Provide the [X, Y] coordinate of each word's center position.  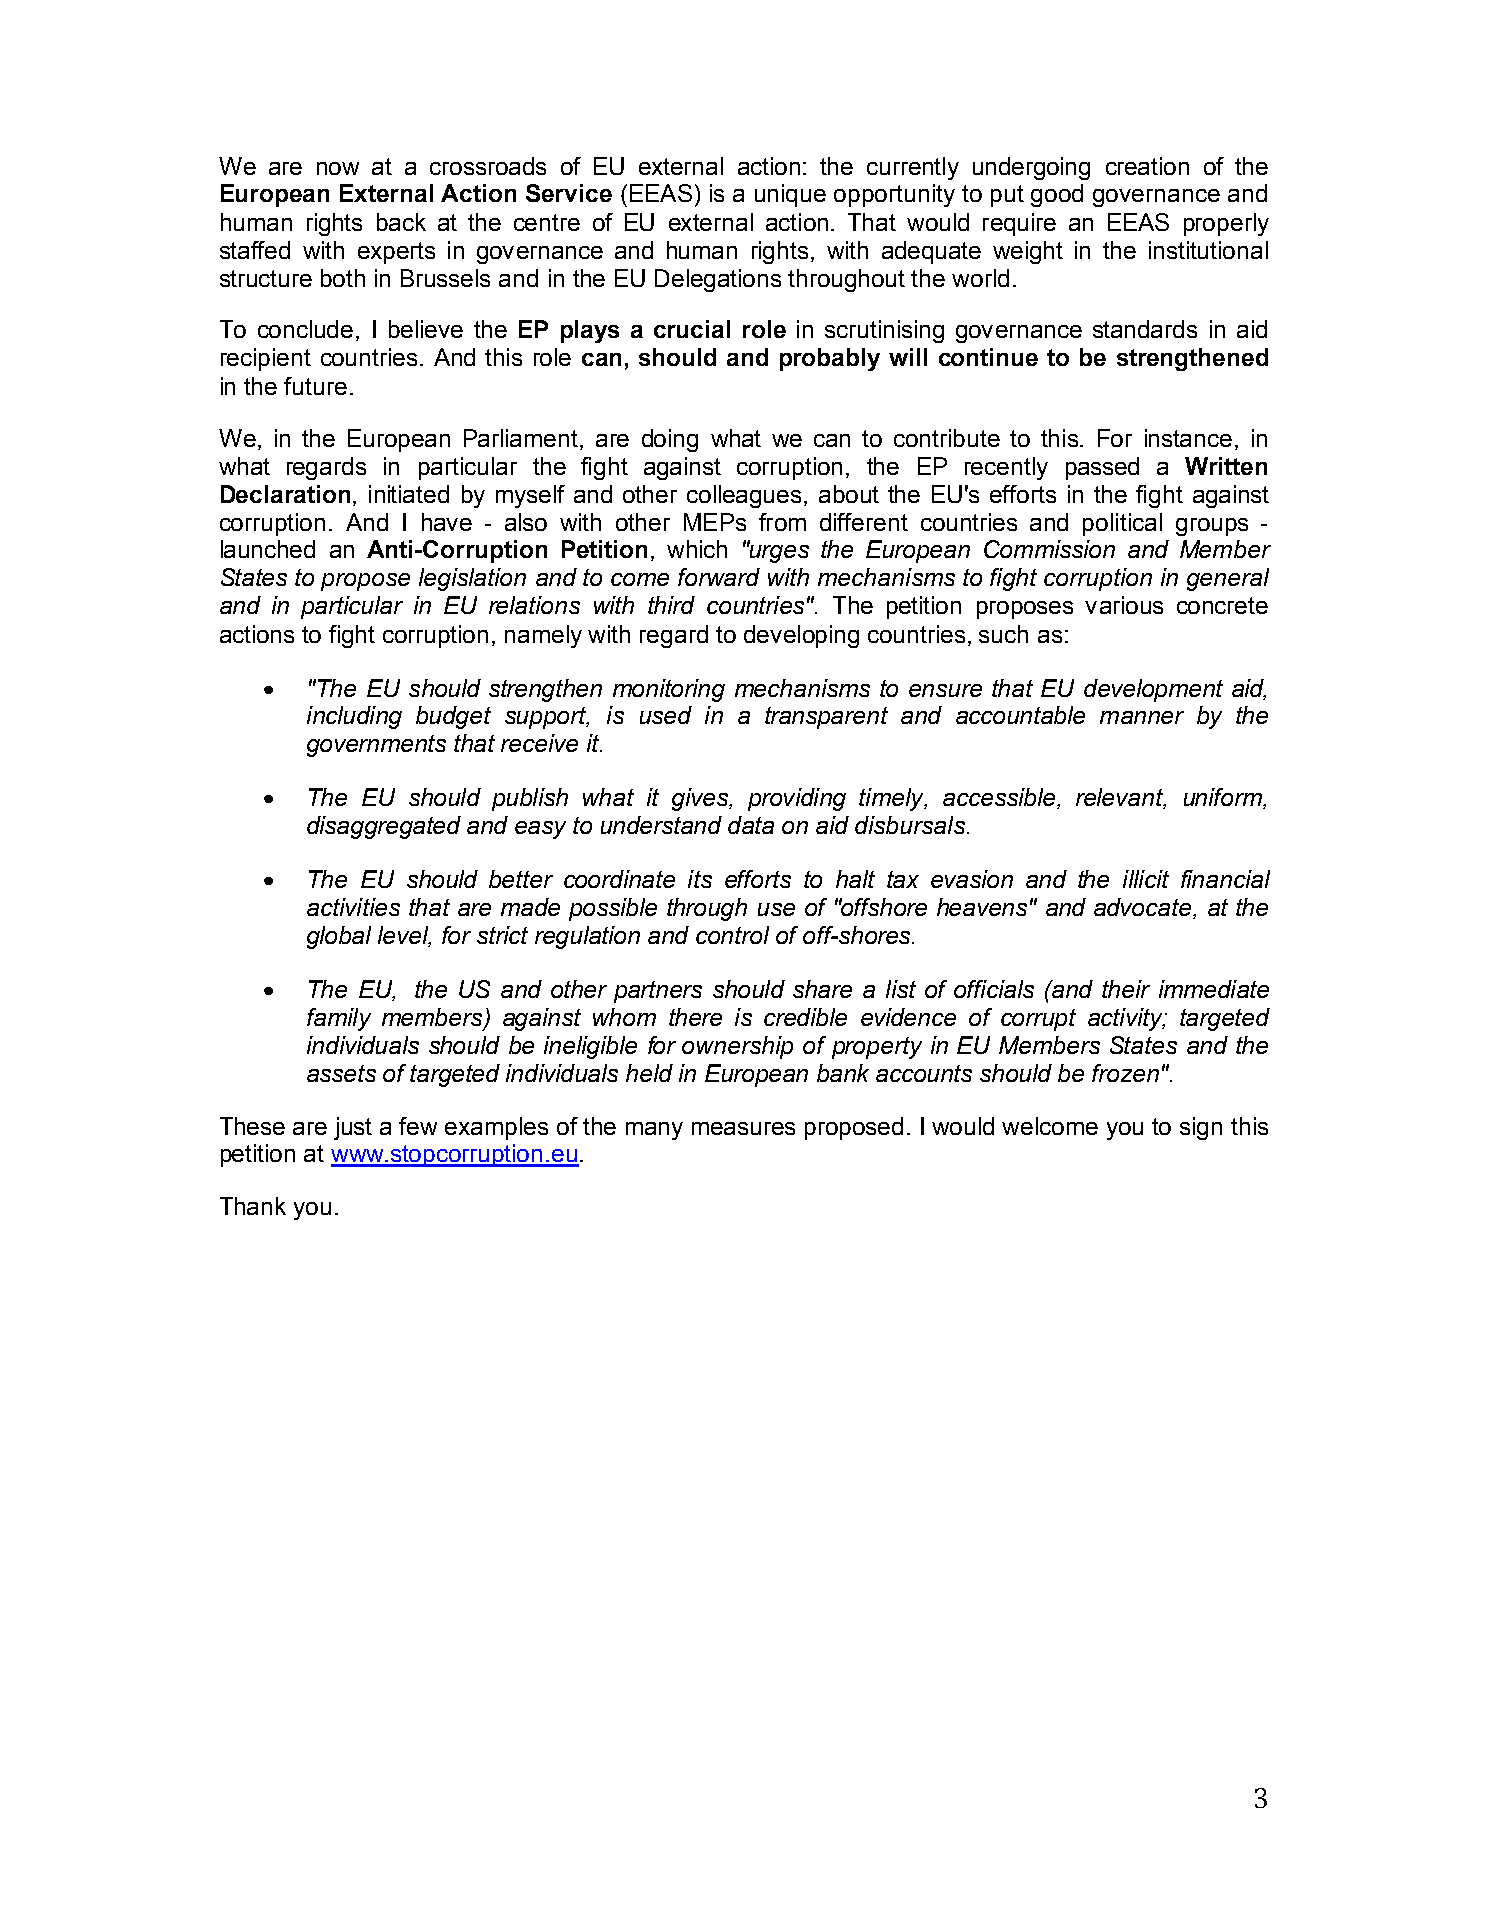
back [401, 222]
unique [790, 195]
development [1153, 690]
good [1057, 195]
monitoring [669, 690]
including [354, 717]
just [353, 1128]
